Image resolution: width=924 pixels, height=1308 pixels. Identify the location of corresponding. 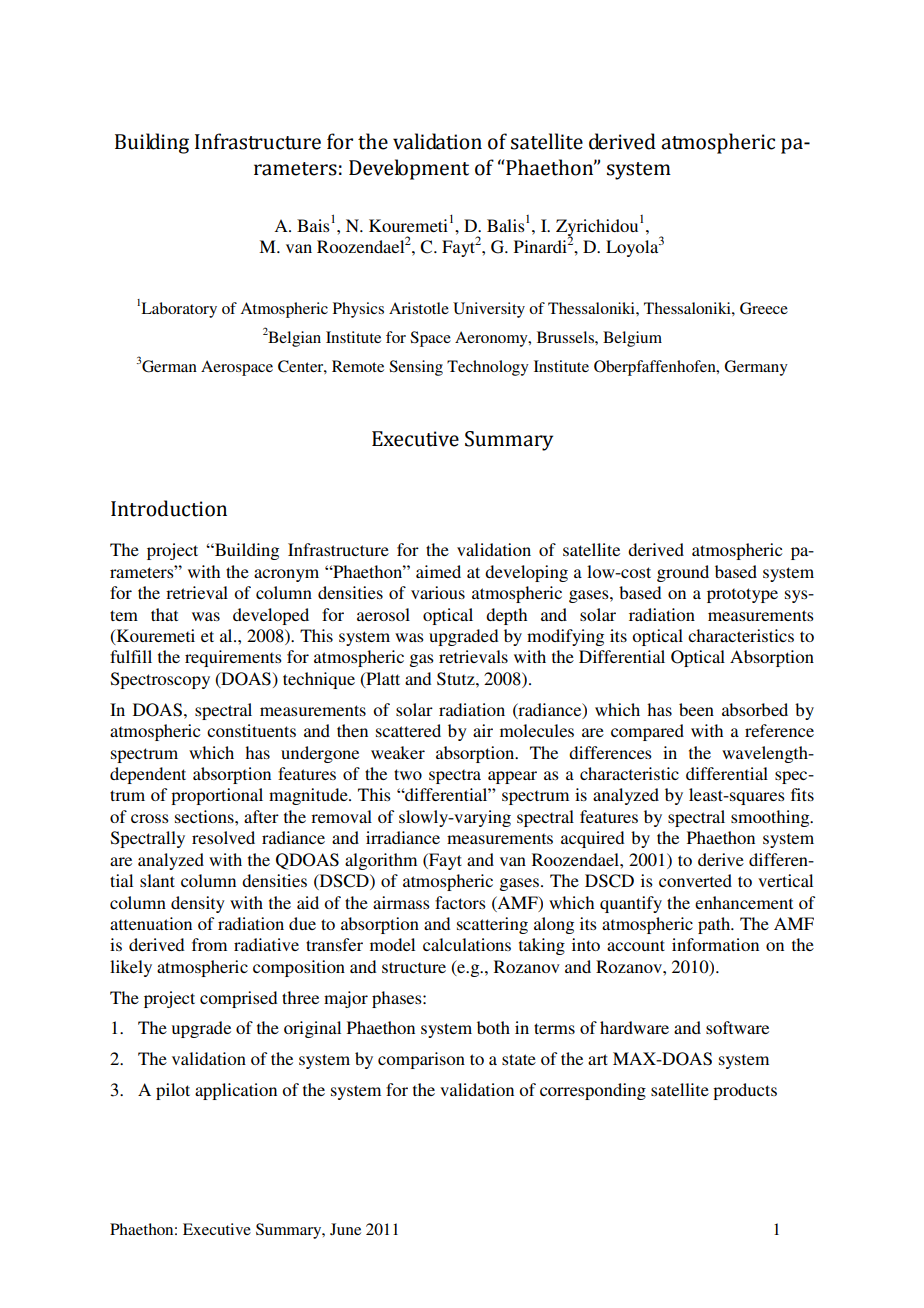
(593, 1091).
